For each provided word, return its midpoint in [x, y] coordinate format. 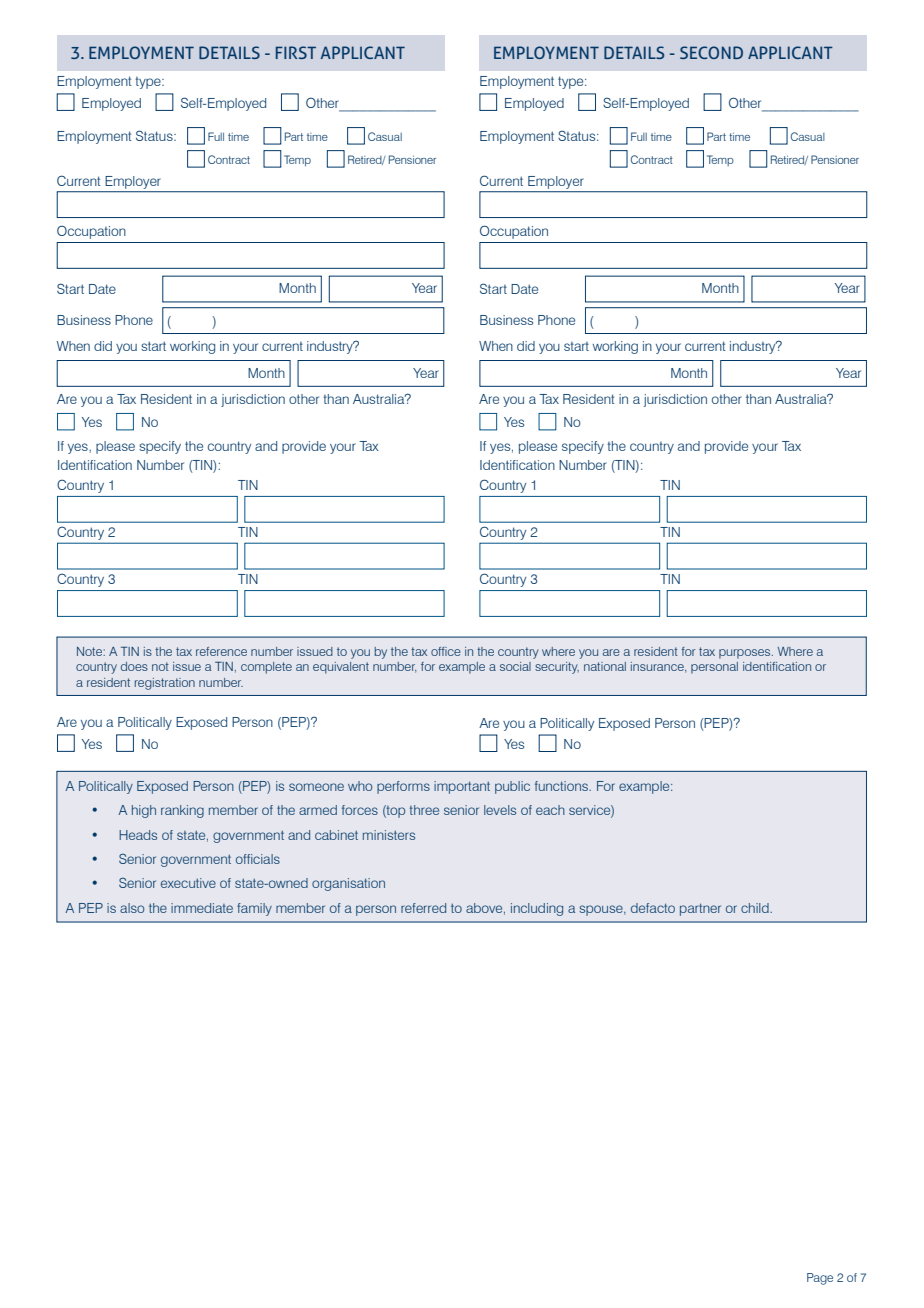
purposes [746, 654]
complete [266, 668]
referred [423, 908]
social [515, 666]
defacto [653, 908]
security [557, 668]
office [446, 651]
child [756, 908]
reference [221, 651]
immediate [202, 908]
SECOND [711, 52]
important [462, 787]
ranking [182, 811]
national [605, 666]
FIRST [296, 52]
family [254, 909]
